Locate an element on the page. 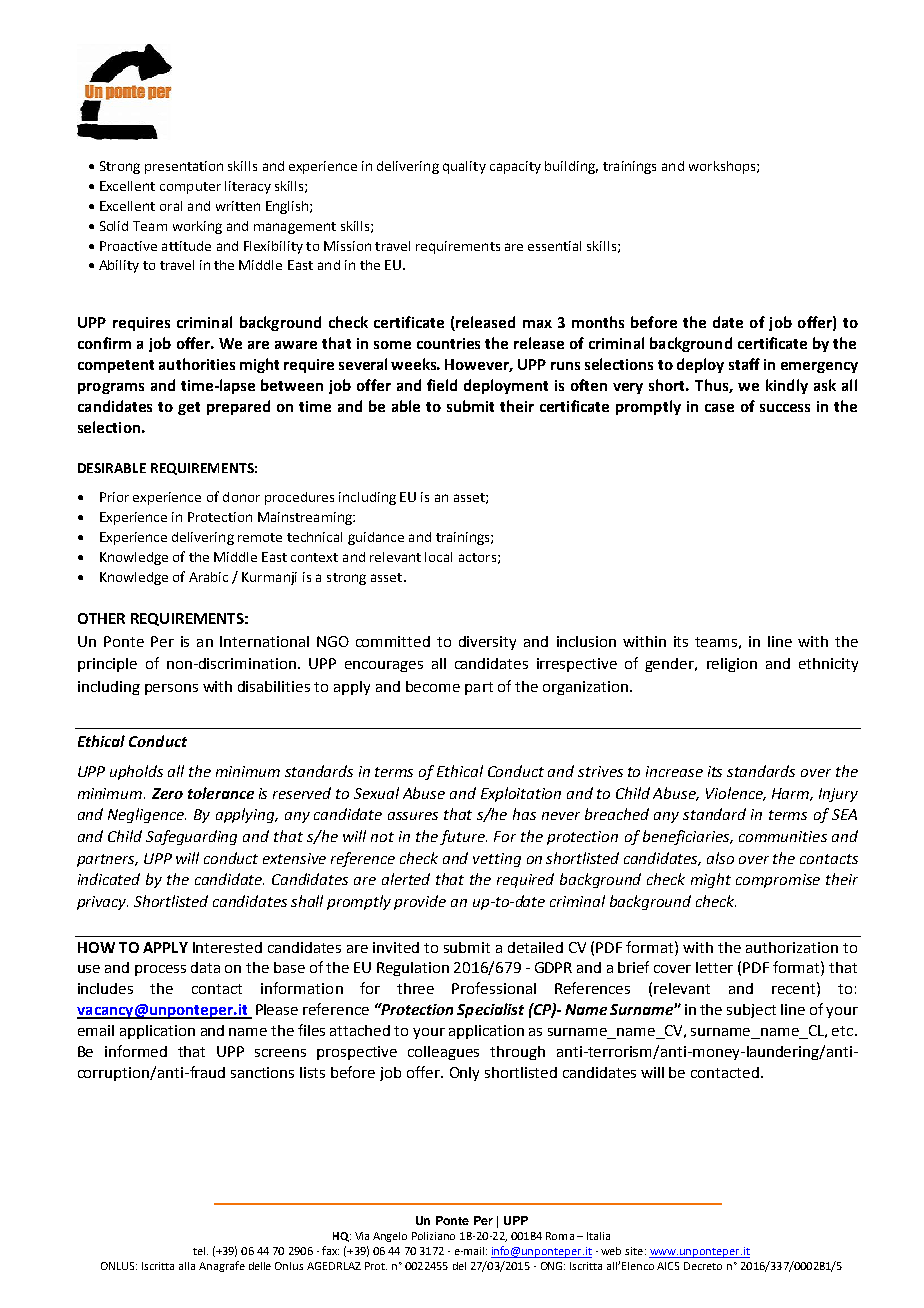 The image size is (924, 1308). Arabic is located at coordinates (208, 577).
